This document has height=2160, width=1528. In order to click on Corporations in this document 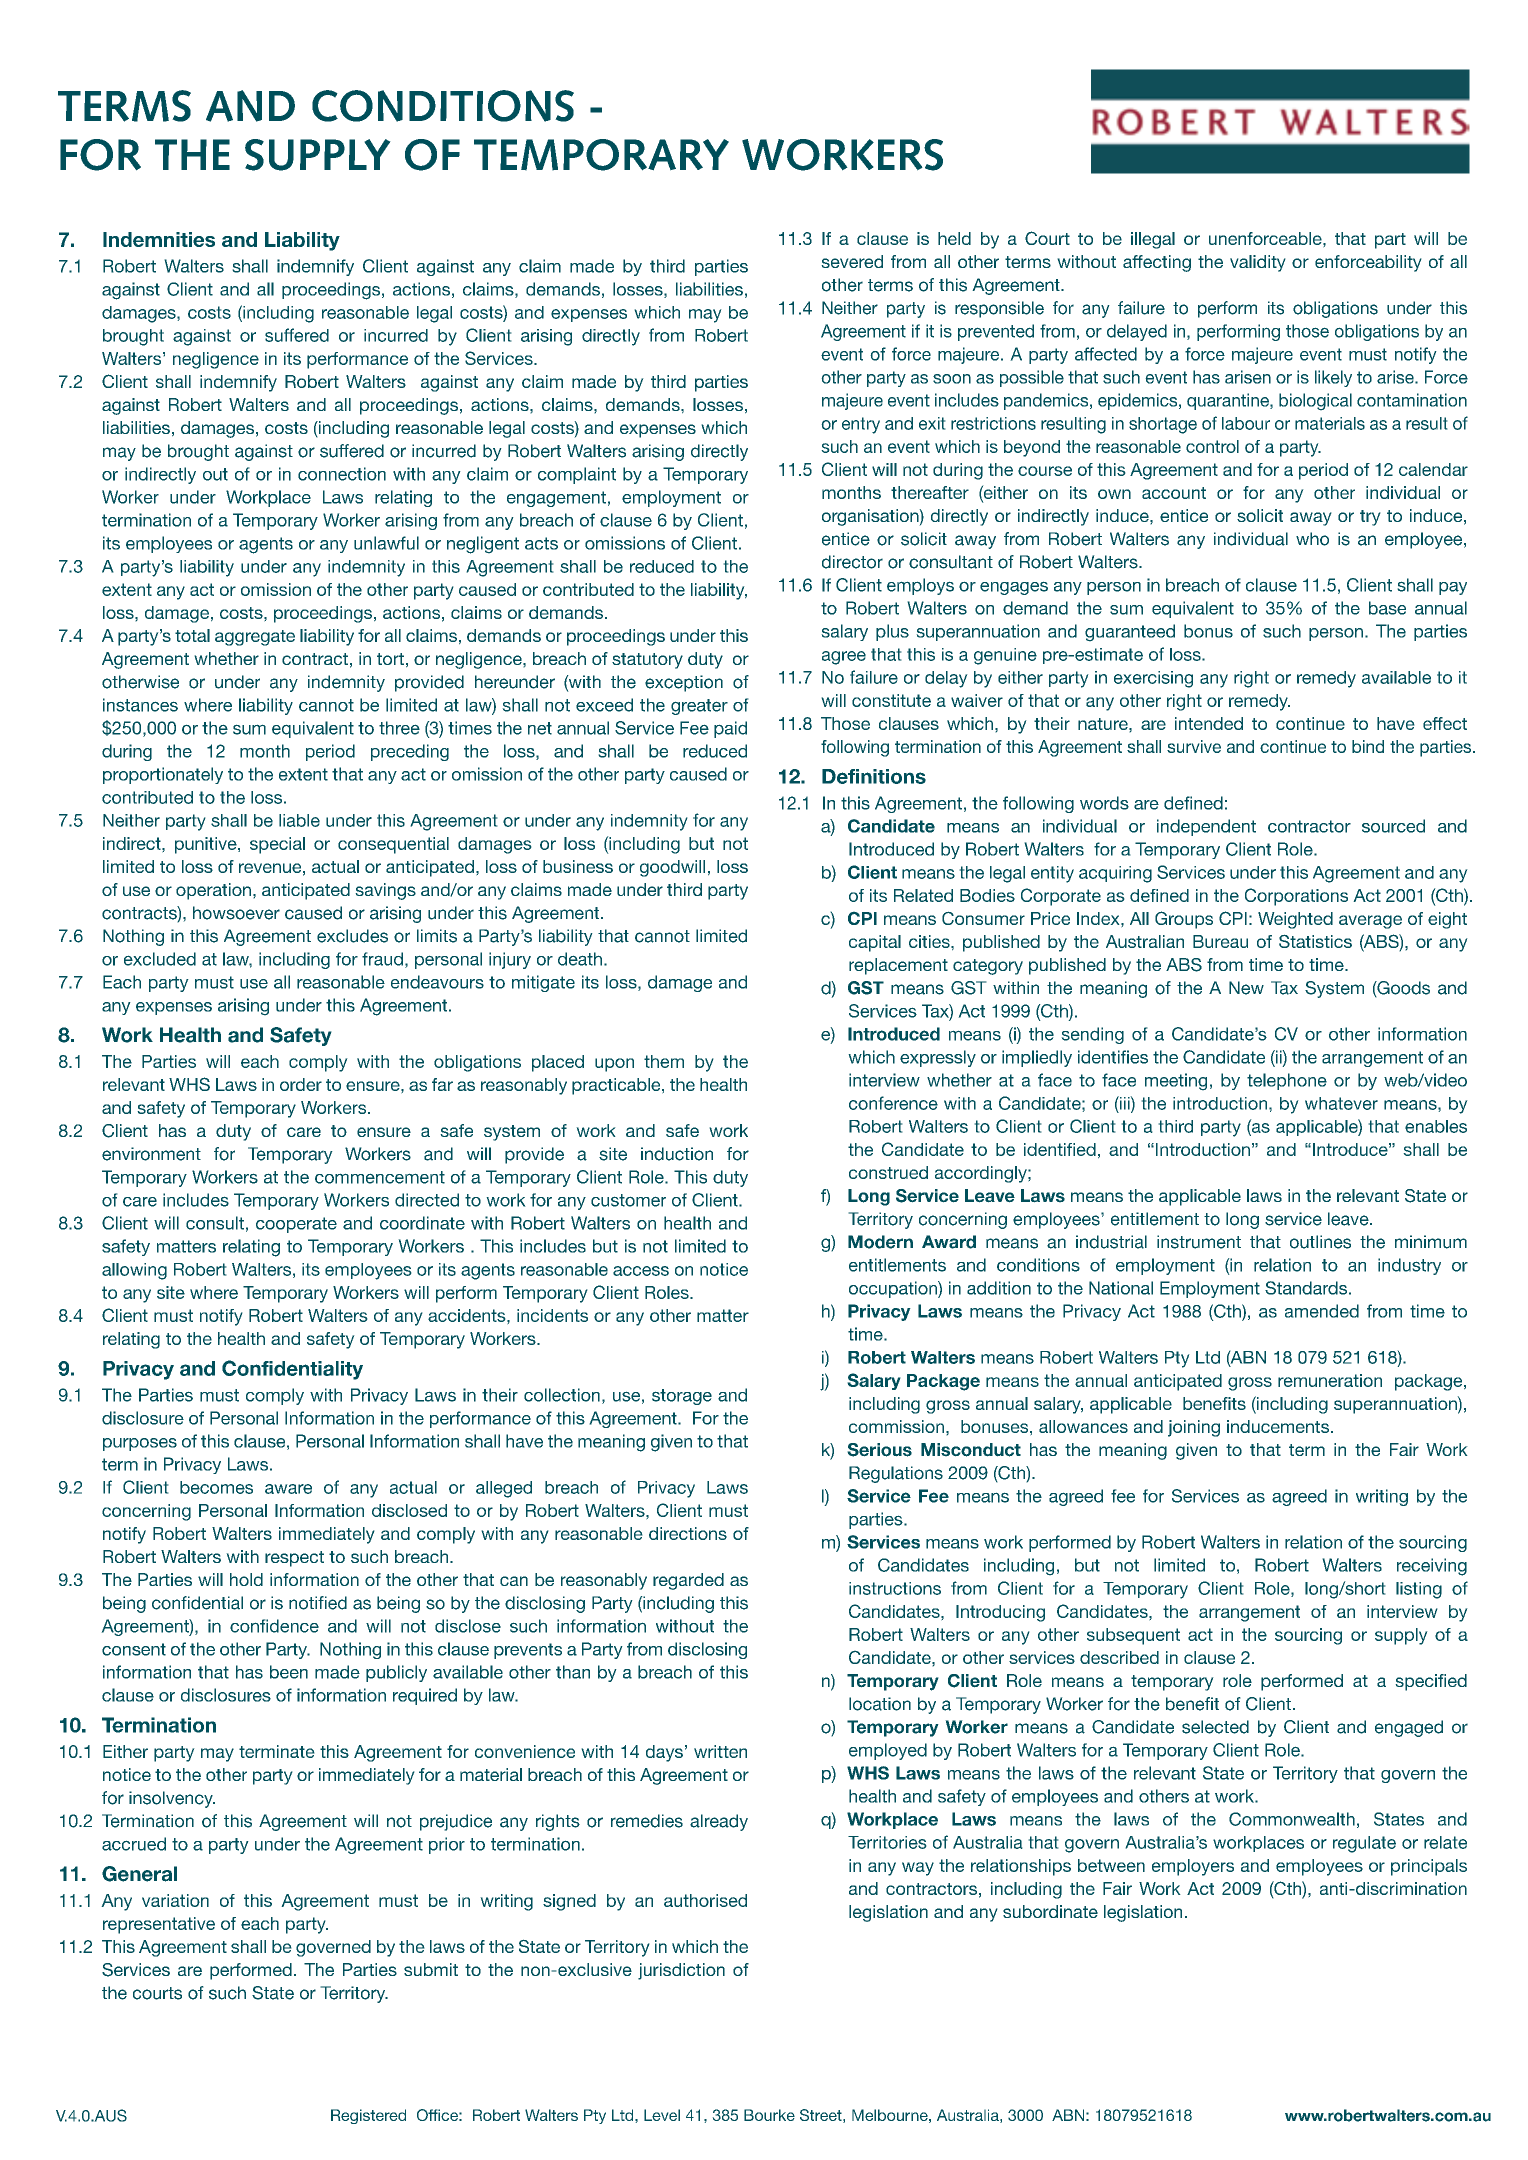, I will do `click(1296, 897)`.
